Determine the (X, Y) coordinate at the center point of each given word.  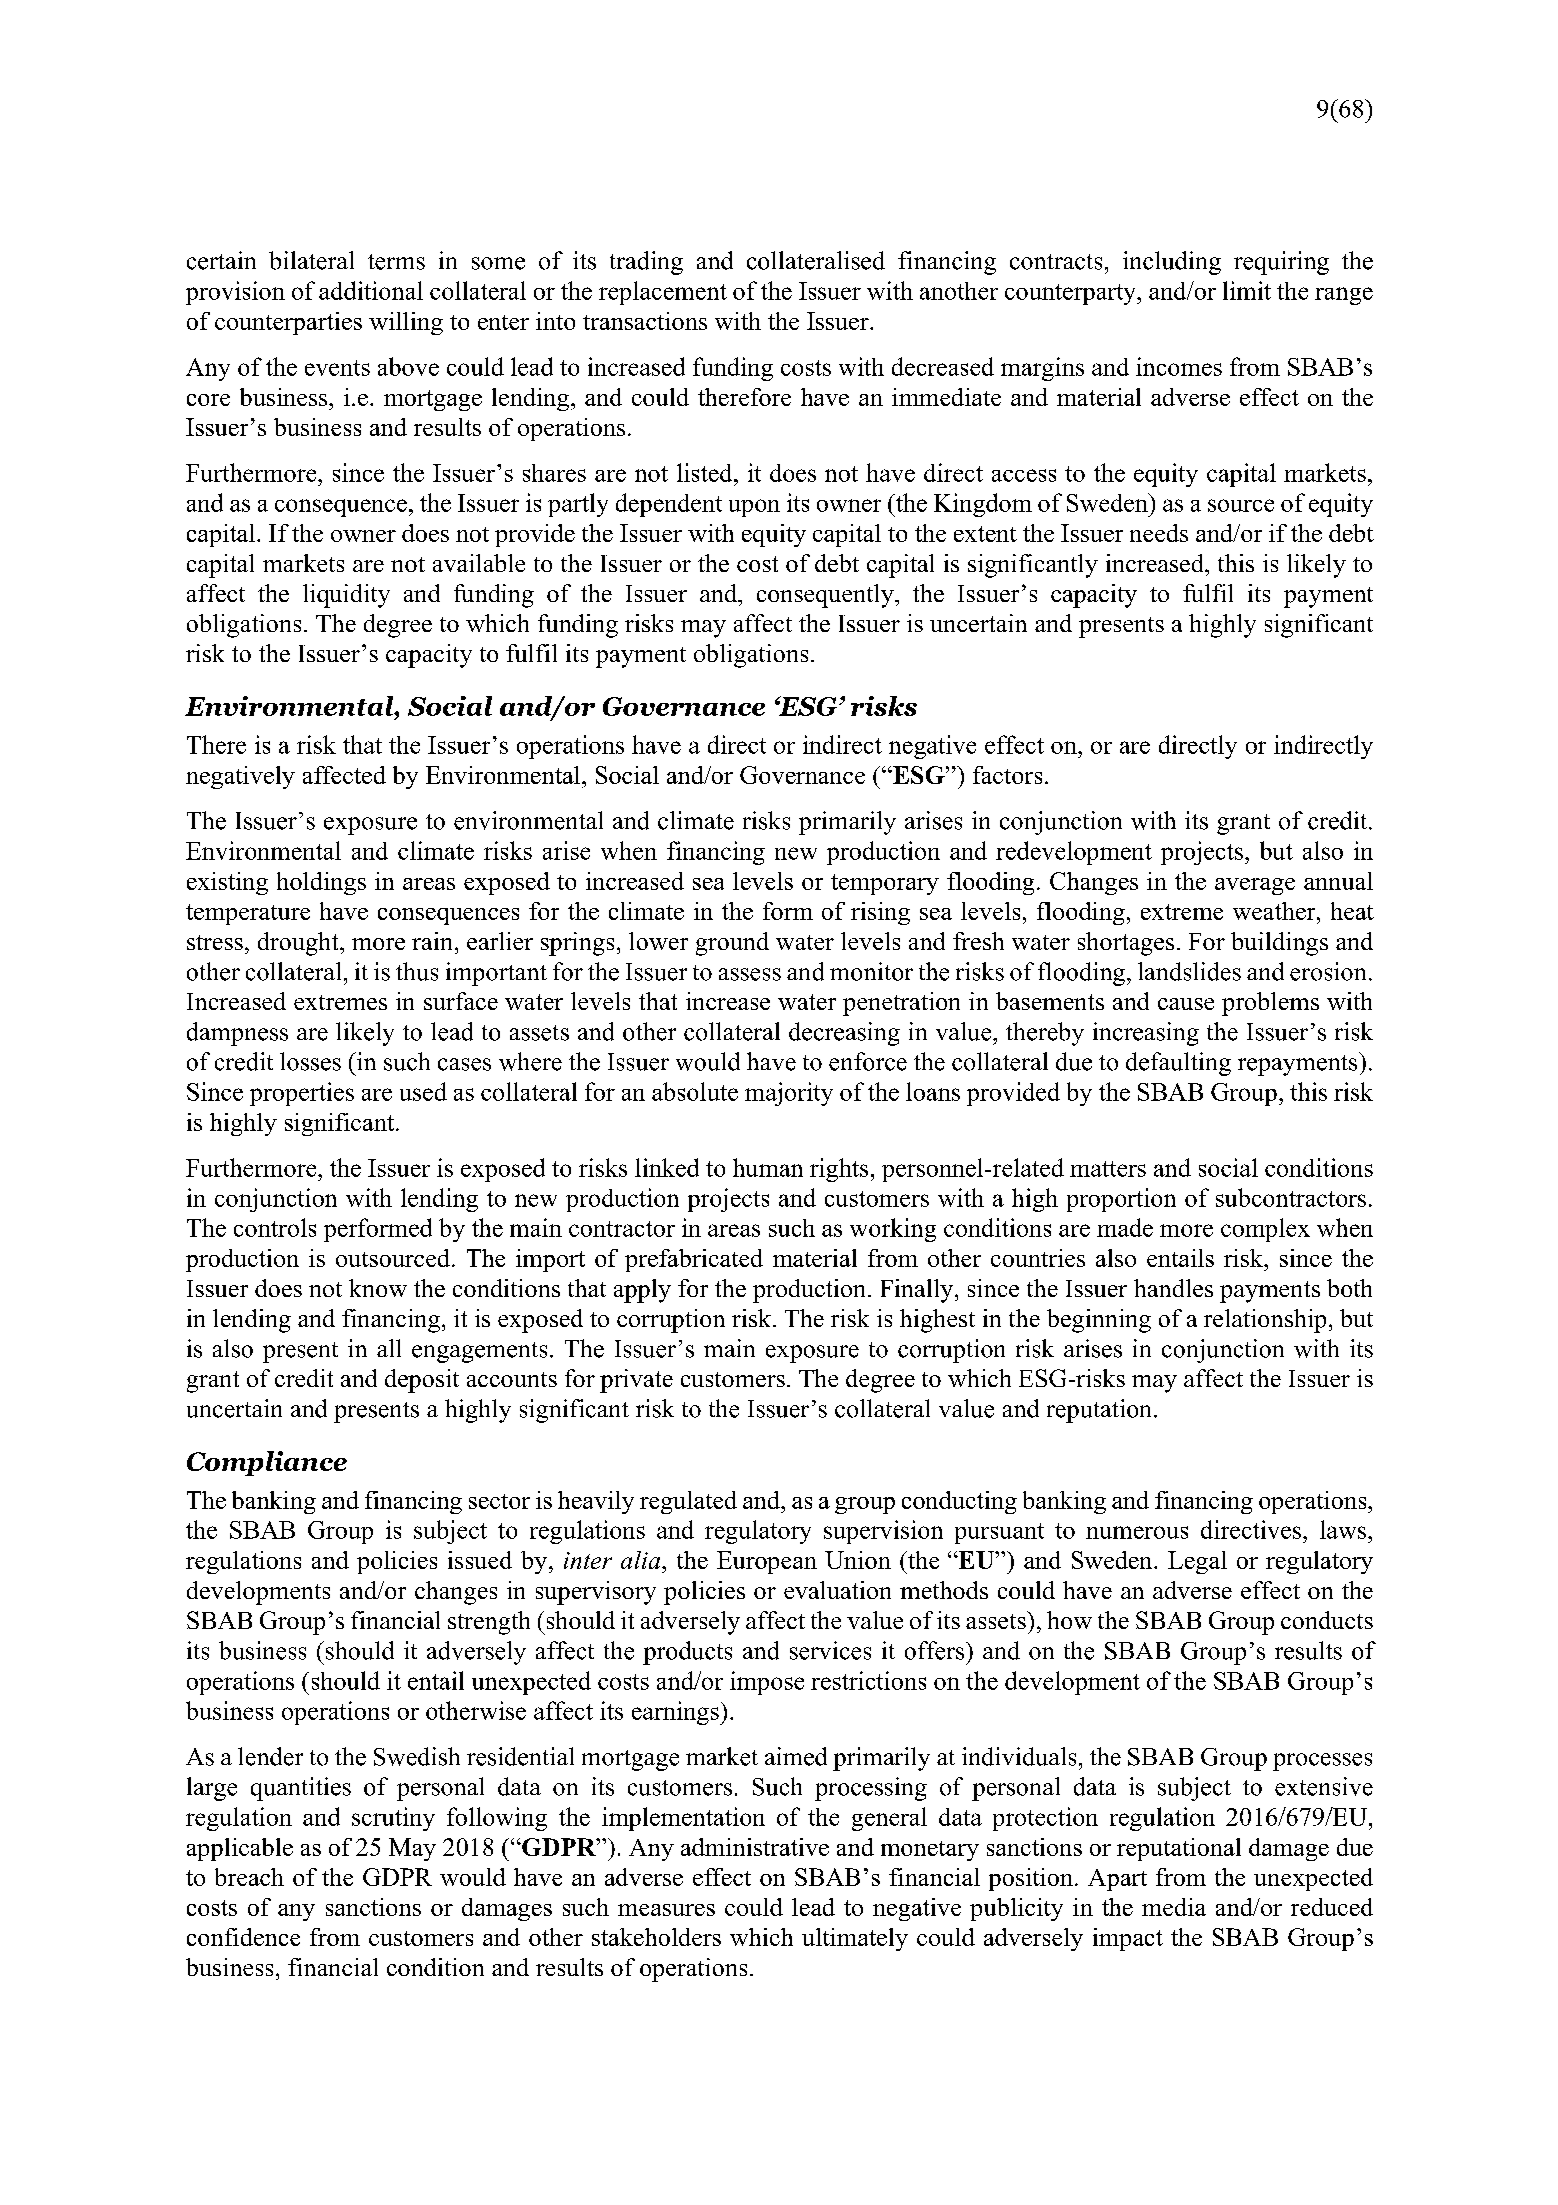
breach (249, 1877)
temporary (885, 884)
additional (371, 290)
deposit (422, 1381)
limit (1247, 290)
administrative (755, 1847)
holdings (321, 883)
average (1255, 886)
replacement (663, 293)
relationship (1265, 1321)
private (636, 1381)
